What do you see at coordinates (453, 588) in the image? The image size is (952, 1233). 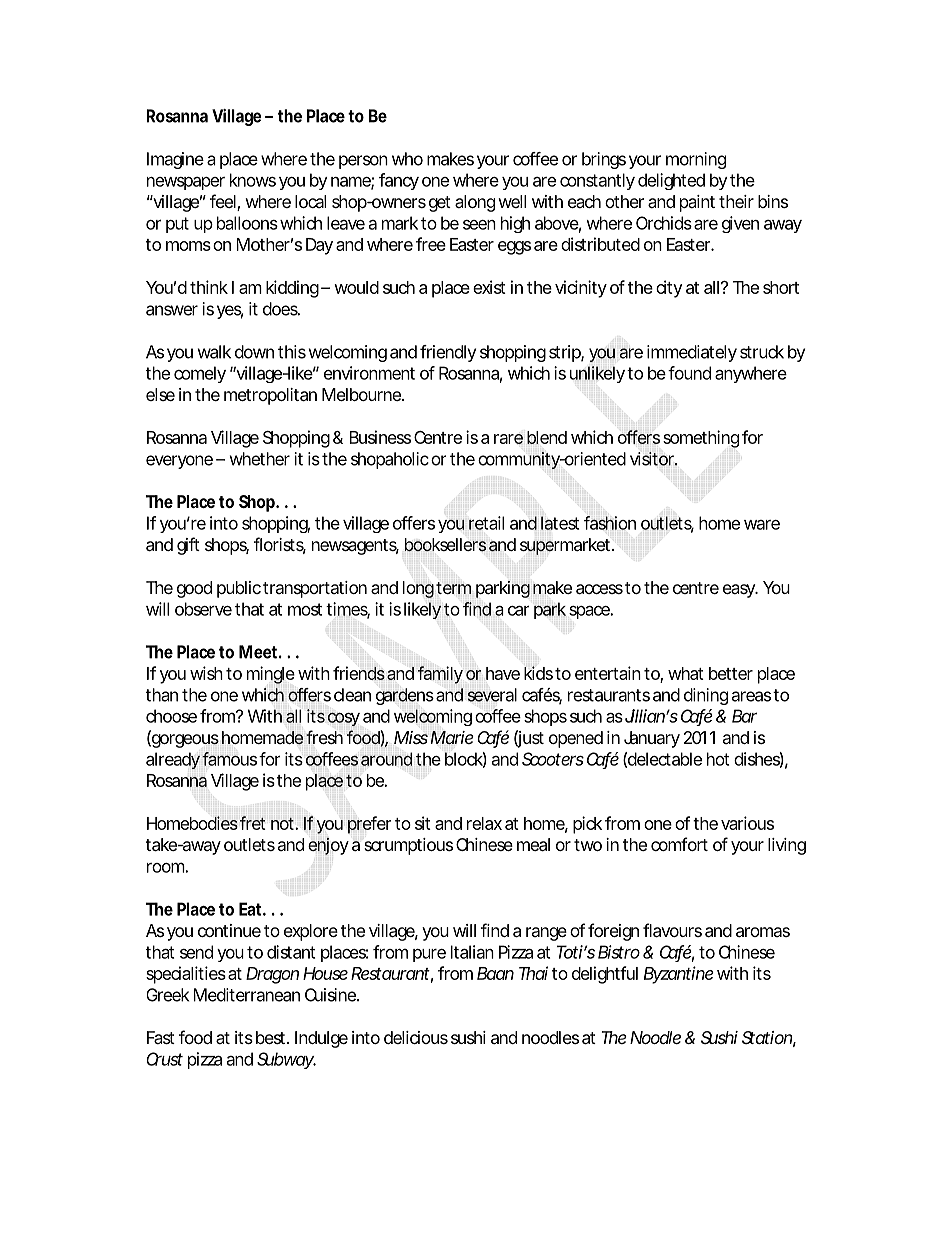 I see `term` at bounding box center [453, 588].
